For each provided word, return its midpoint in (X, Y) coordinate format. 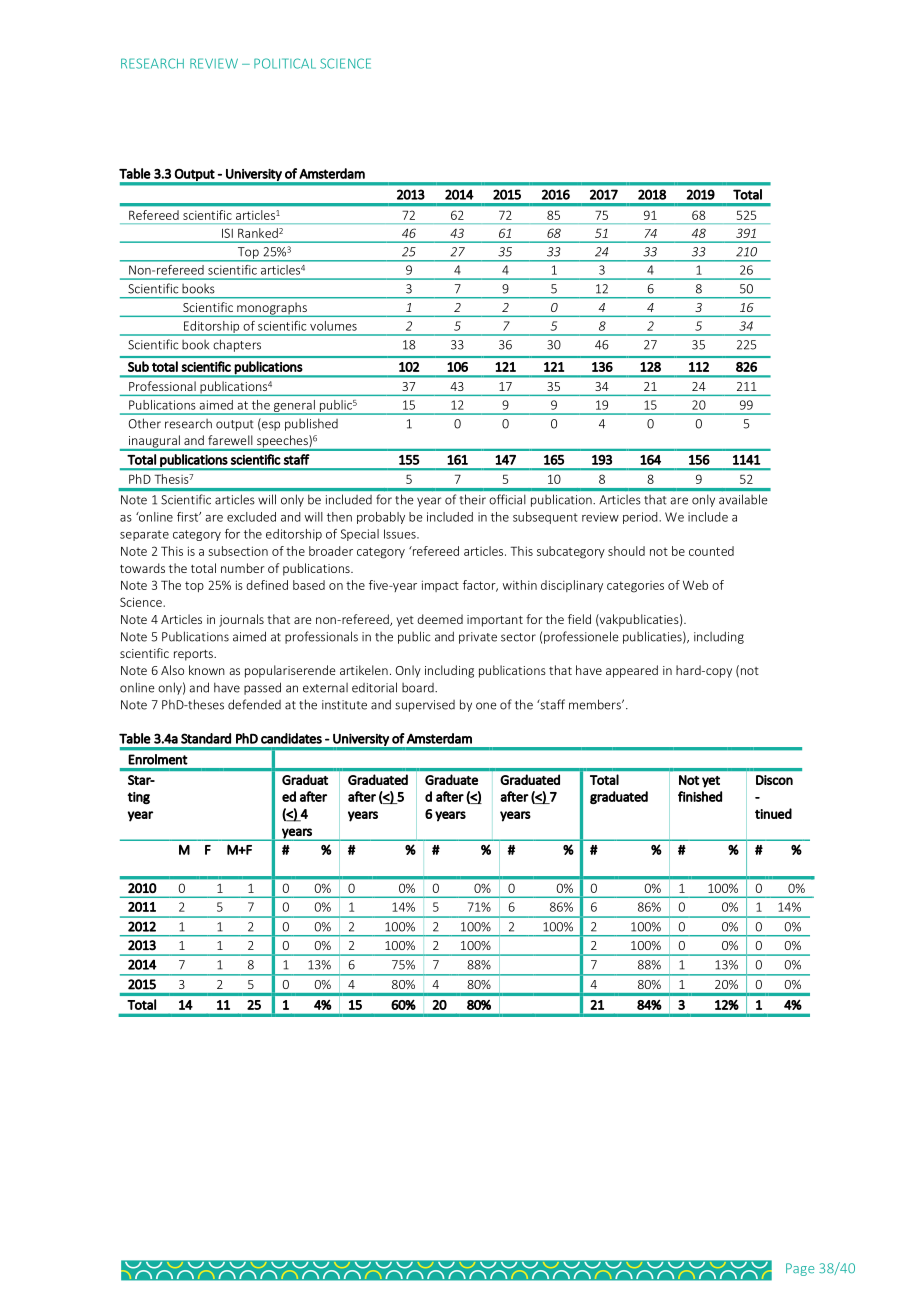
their (473, 499)
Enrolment (158, 759)
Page (800, 1269)
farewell (230, 440)
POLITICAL (285, 63)
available (743, 499)
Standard (206, 738)
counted (711, 551)
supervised (425, 706)
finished (700, 796)
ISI (227, 233)
